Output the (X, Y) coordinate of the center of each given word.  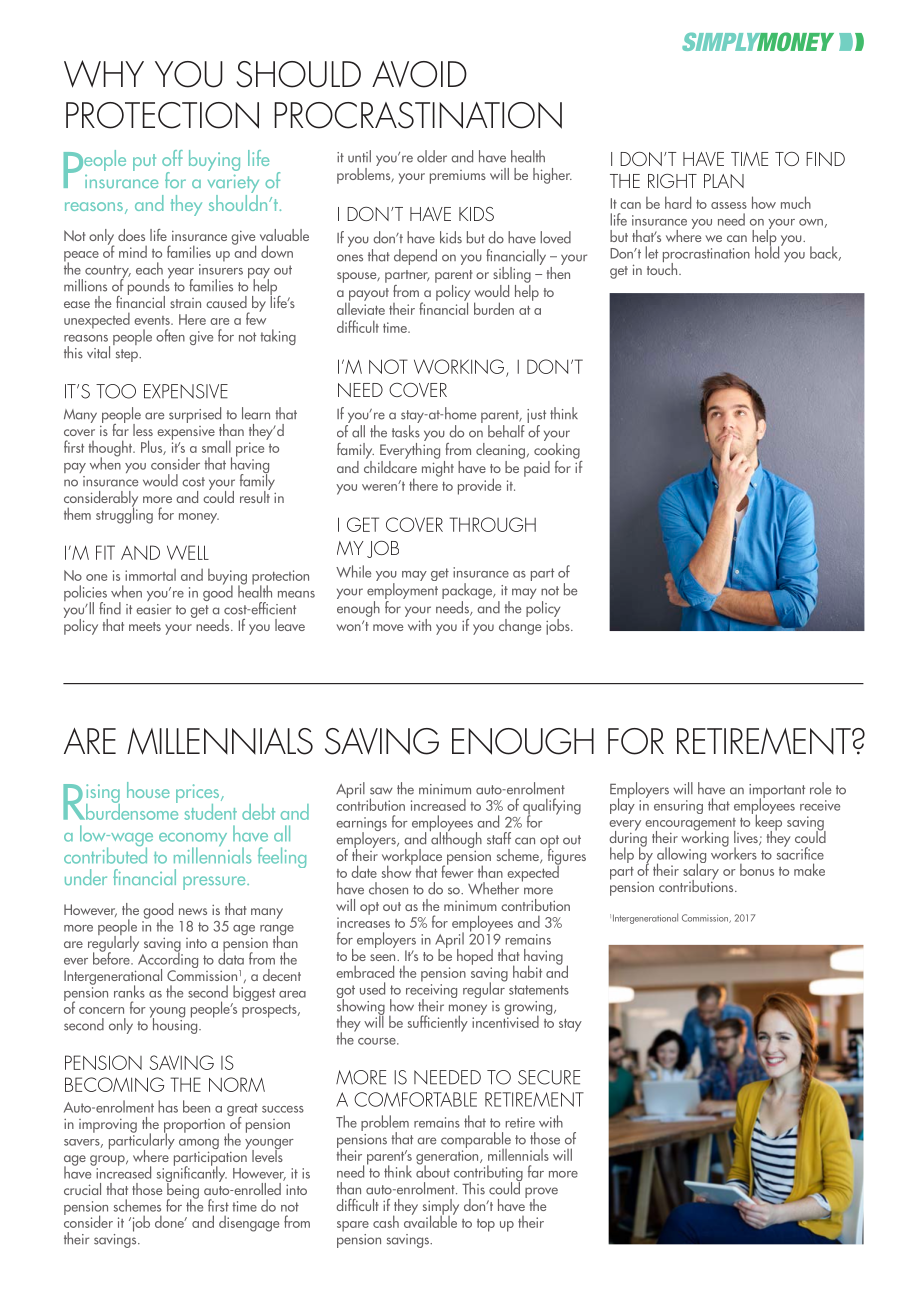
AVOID (419, 74)
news (193, 911)
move (388, 627)
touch (663, 267)
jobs (559, 625)
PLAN (724, 181)
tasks (406, 431)
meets (145, 626)
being (182, 1190)
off (172, 158)
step (128, 355)
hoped (475, 957)
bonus (757, 870)
